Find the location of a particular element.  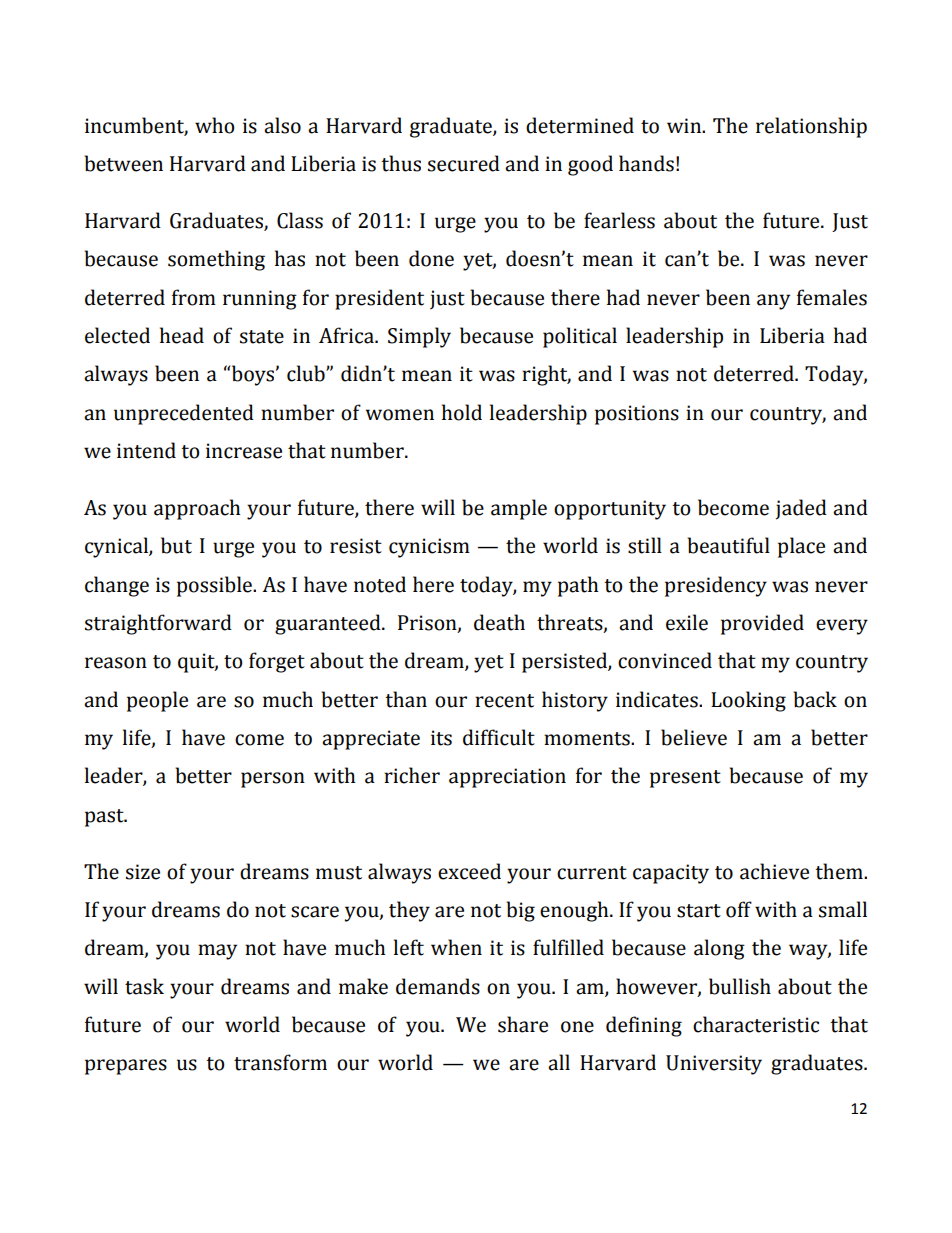

prepares is located at coordinates (126, 1067).
